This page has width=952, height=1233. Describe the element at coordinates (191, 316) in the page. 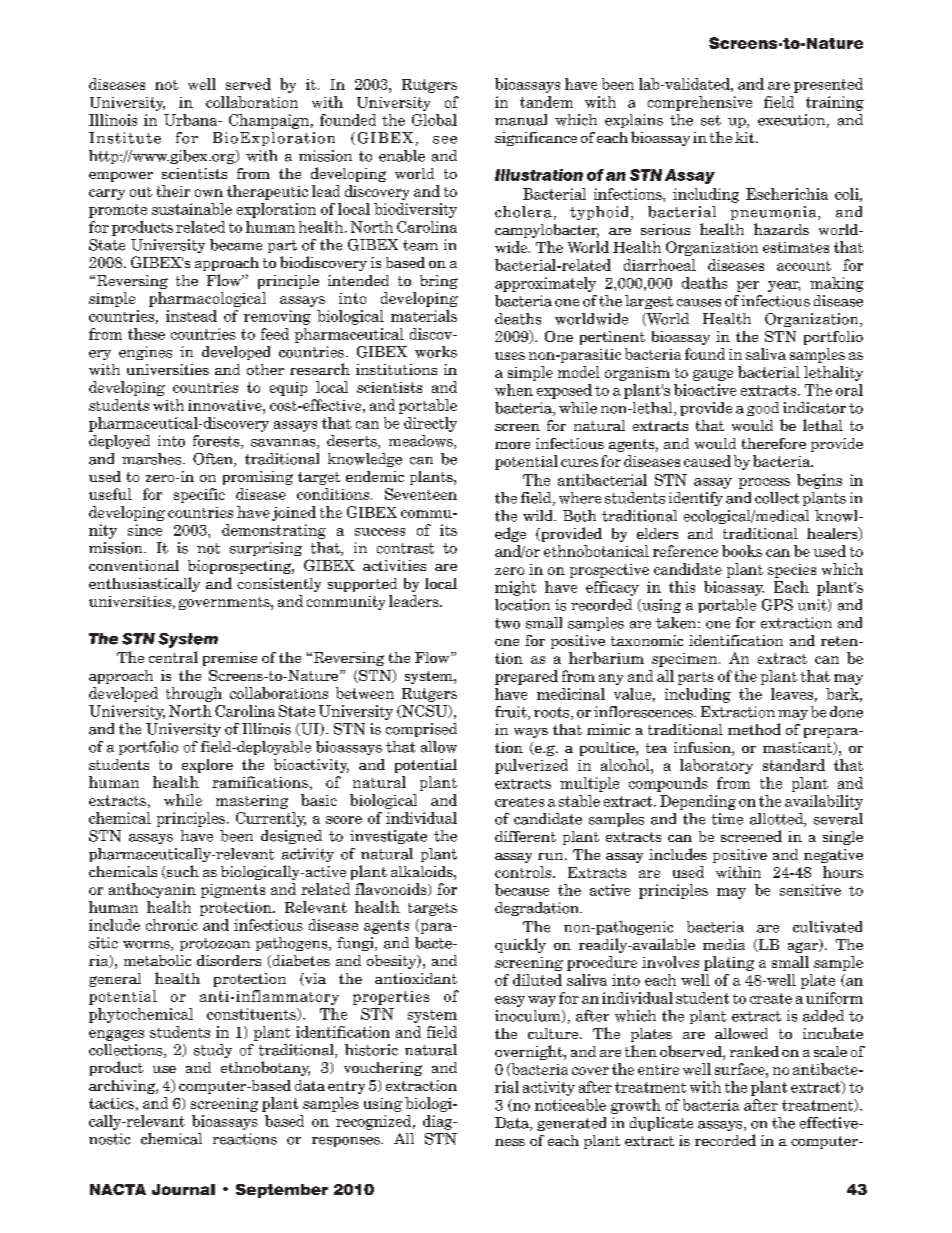

I see `instead` at that location.
